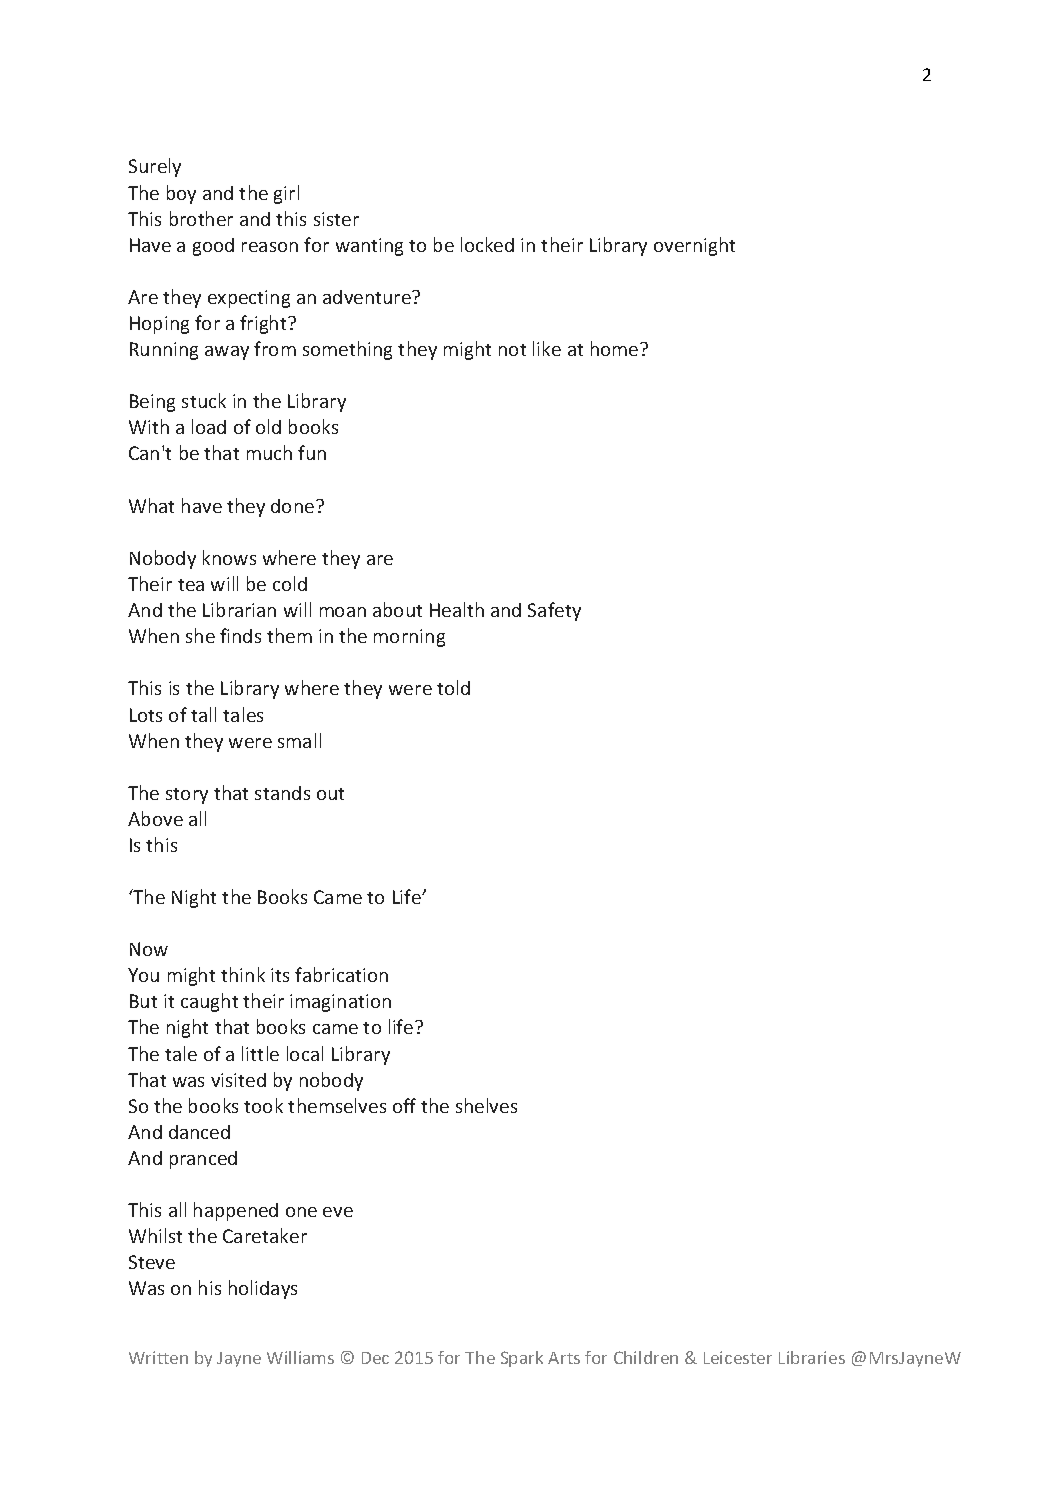 This screenshot has width=1060, height=1499. Describe the element at coordinates (201, 218) in the screenshot. I see `brother` at that location.
